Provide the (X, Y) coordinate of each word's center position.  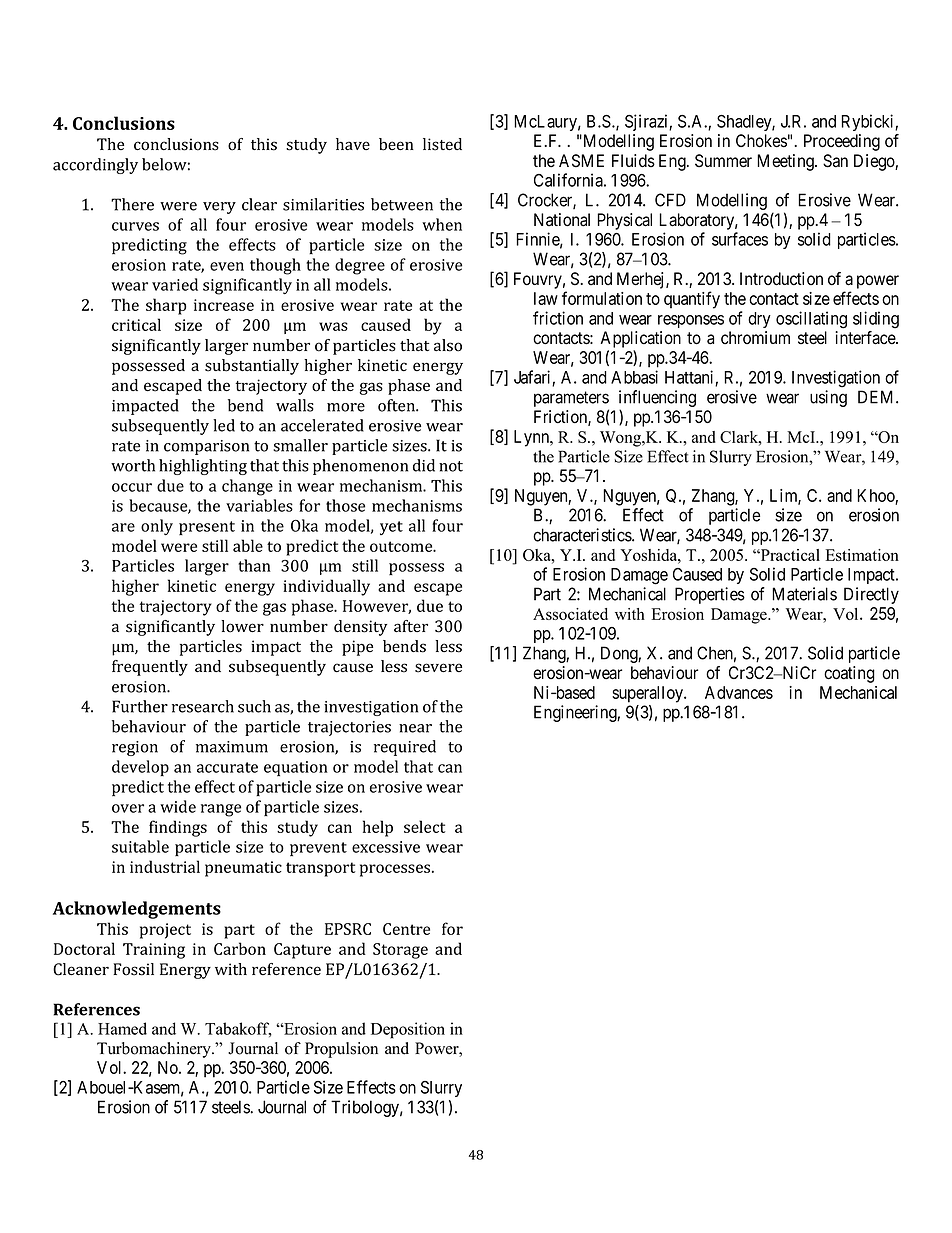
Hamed (122, 1028)
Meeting (786, 162)
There (132, 204)
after (411, 626)
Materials (804, 594)
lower (242, 626)
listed (442, 144)
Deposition (408, 1030)
